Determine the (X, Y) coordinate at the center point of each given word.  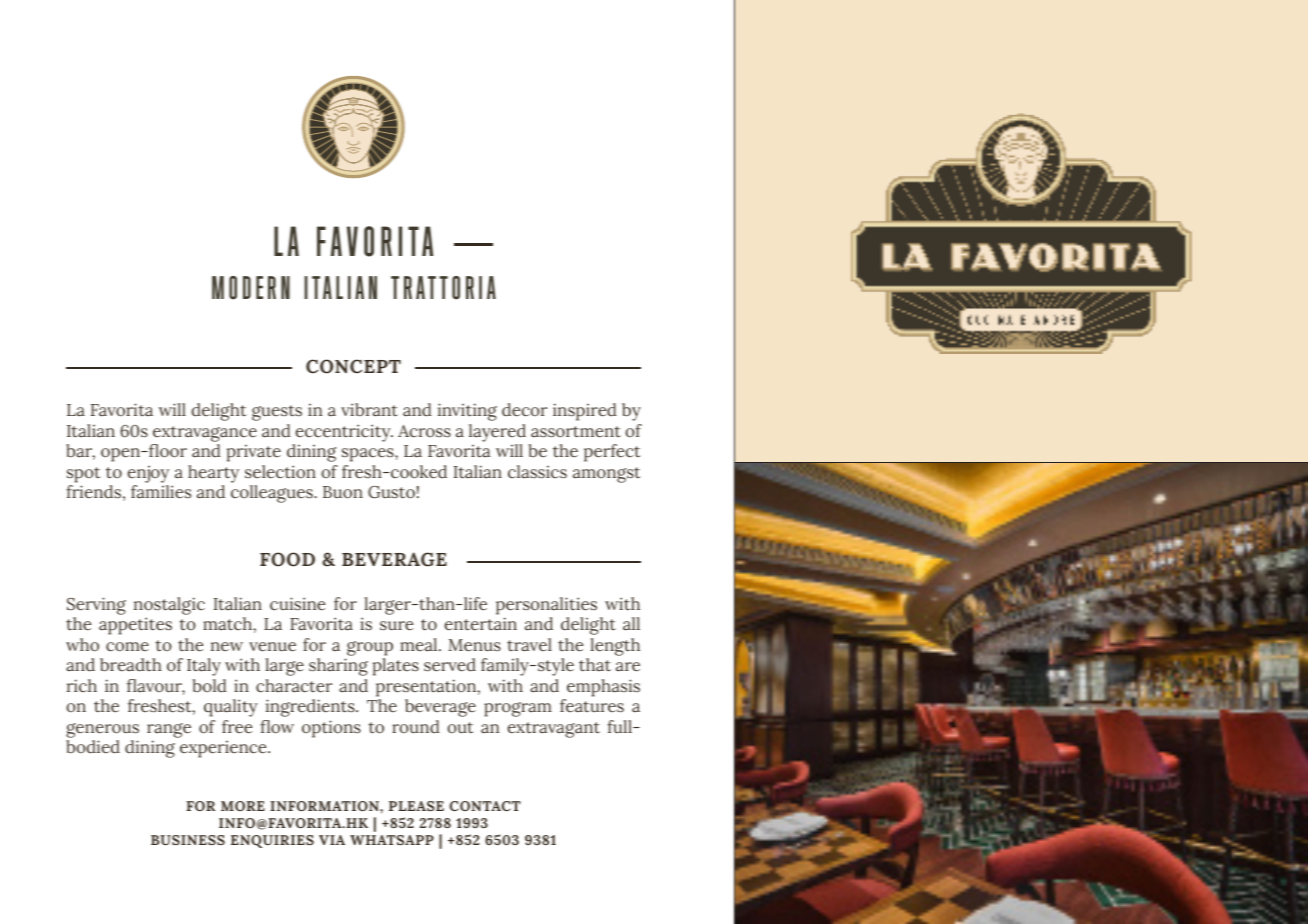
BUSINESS (188, 840)
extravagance (205, 434)
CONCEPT (353, 366)
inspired (585, 412)
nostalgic (169, 606)
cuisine (297, 604)
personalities (546, 606)
